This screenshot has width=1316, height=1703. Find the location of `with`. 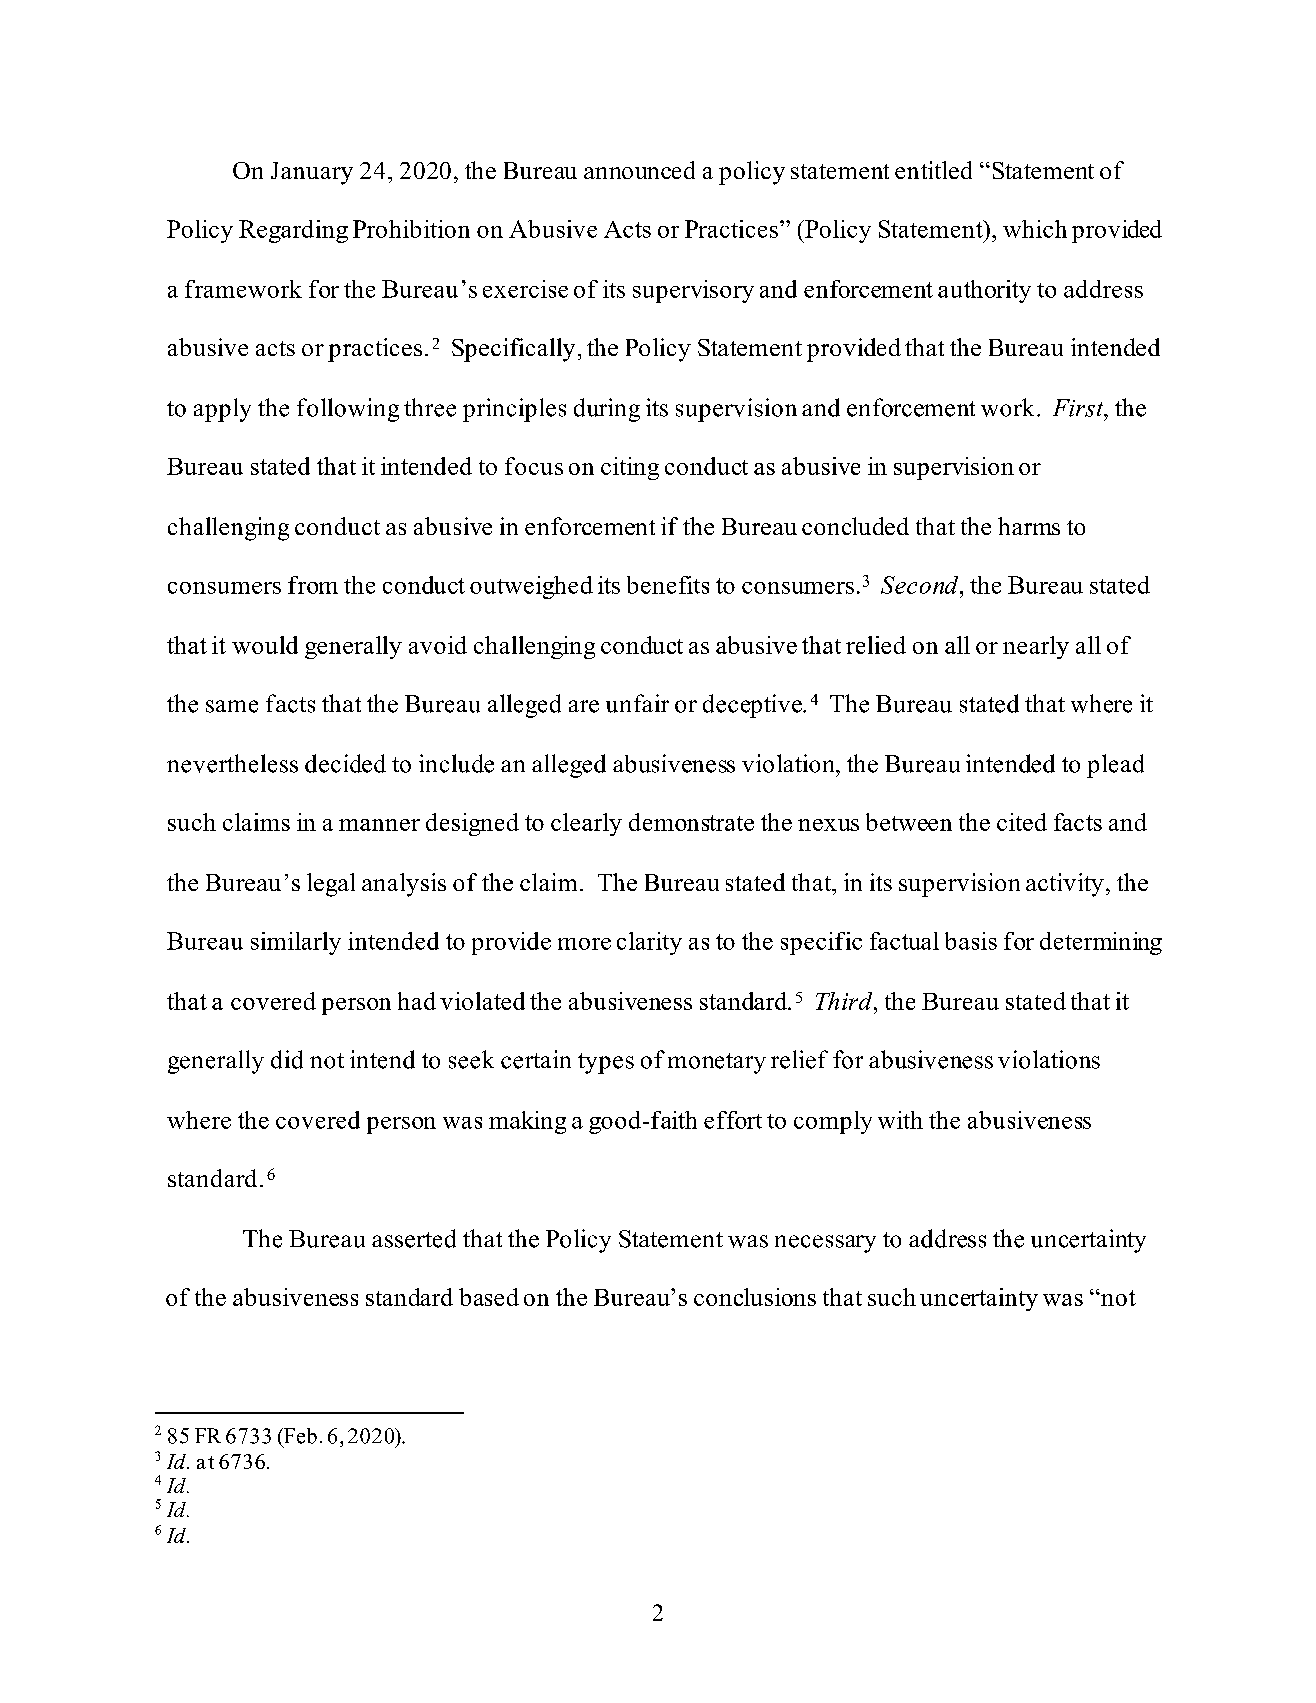

with is located at coordinates (900, 1120).
